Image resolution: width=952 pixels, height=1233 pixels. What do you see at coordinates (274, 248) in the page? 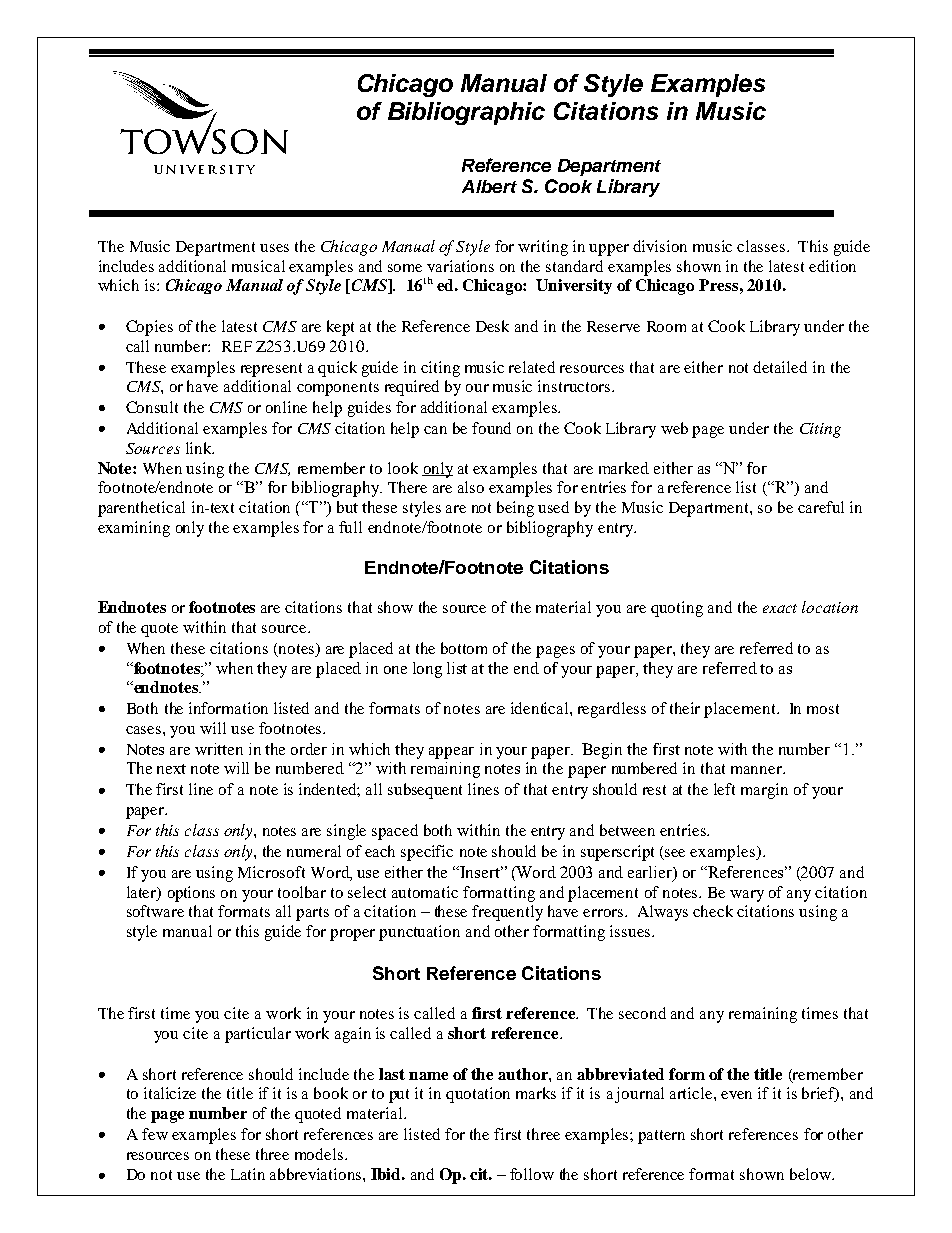
I see `uses` at bounding box center [274, 248].
